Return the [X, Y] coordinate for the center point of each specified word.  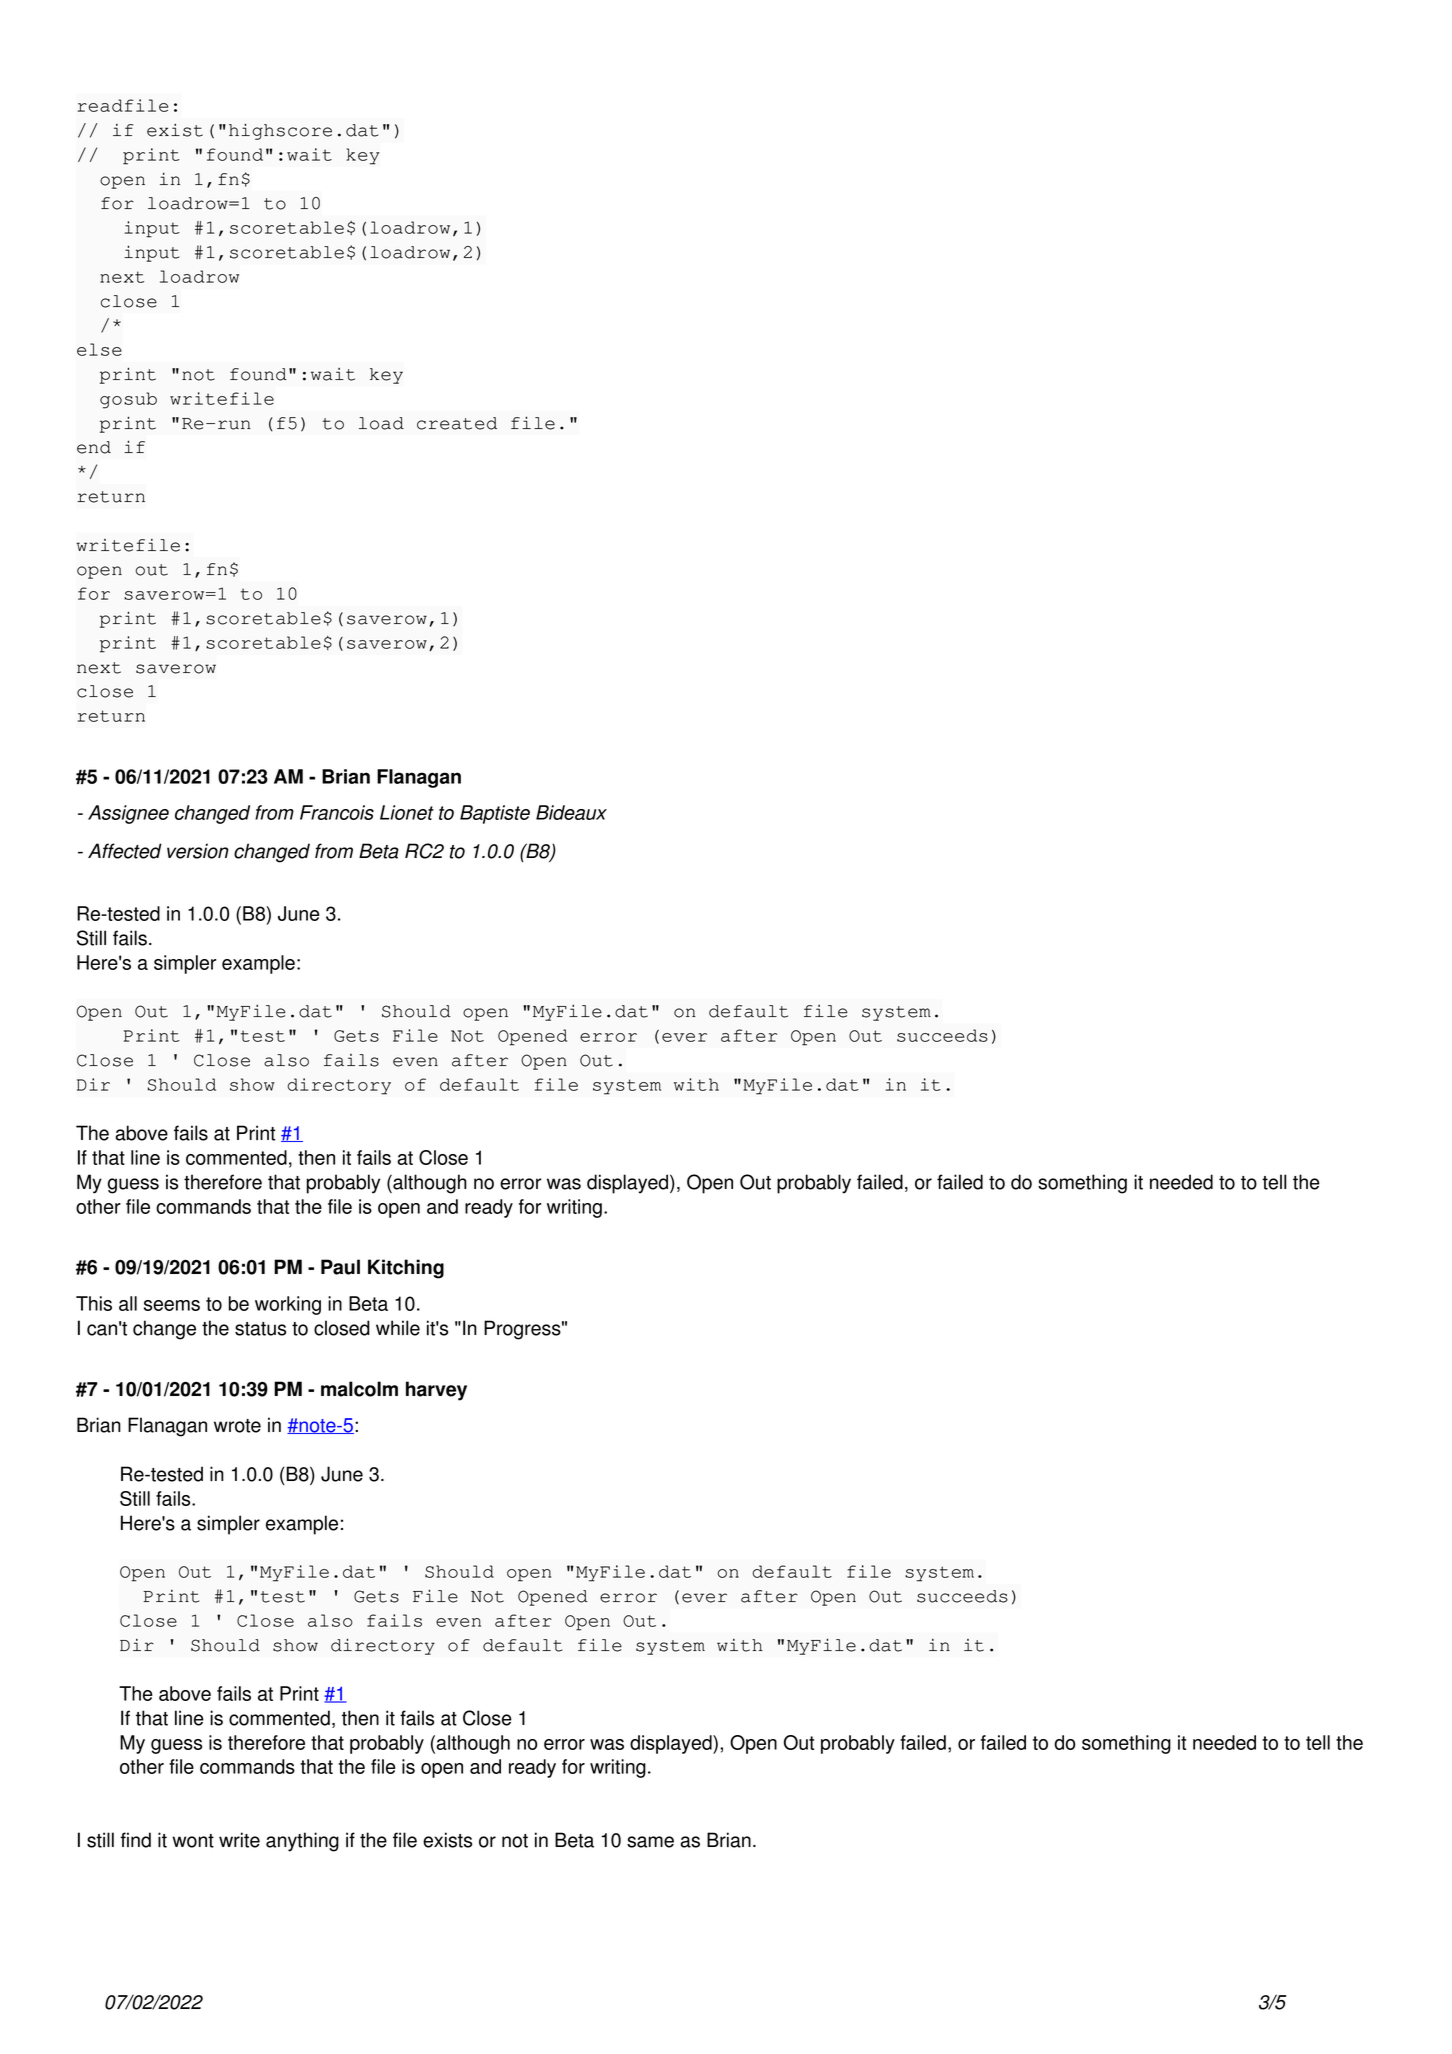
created [457, 423]
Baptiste [495, 814]
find [135, 1840]
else [99, 349]
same [650, 1842]
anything [302, 1842]
